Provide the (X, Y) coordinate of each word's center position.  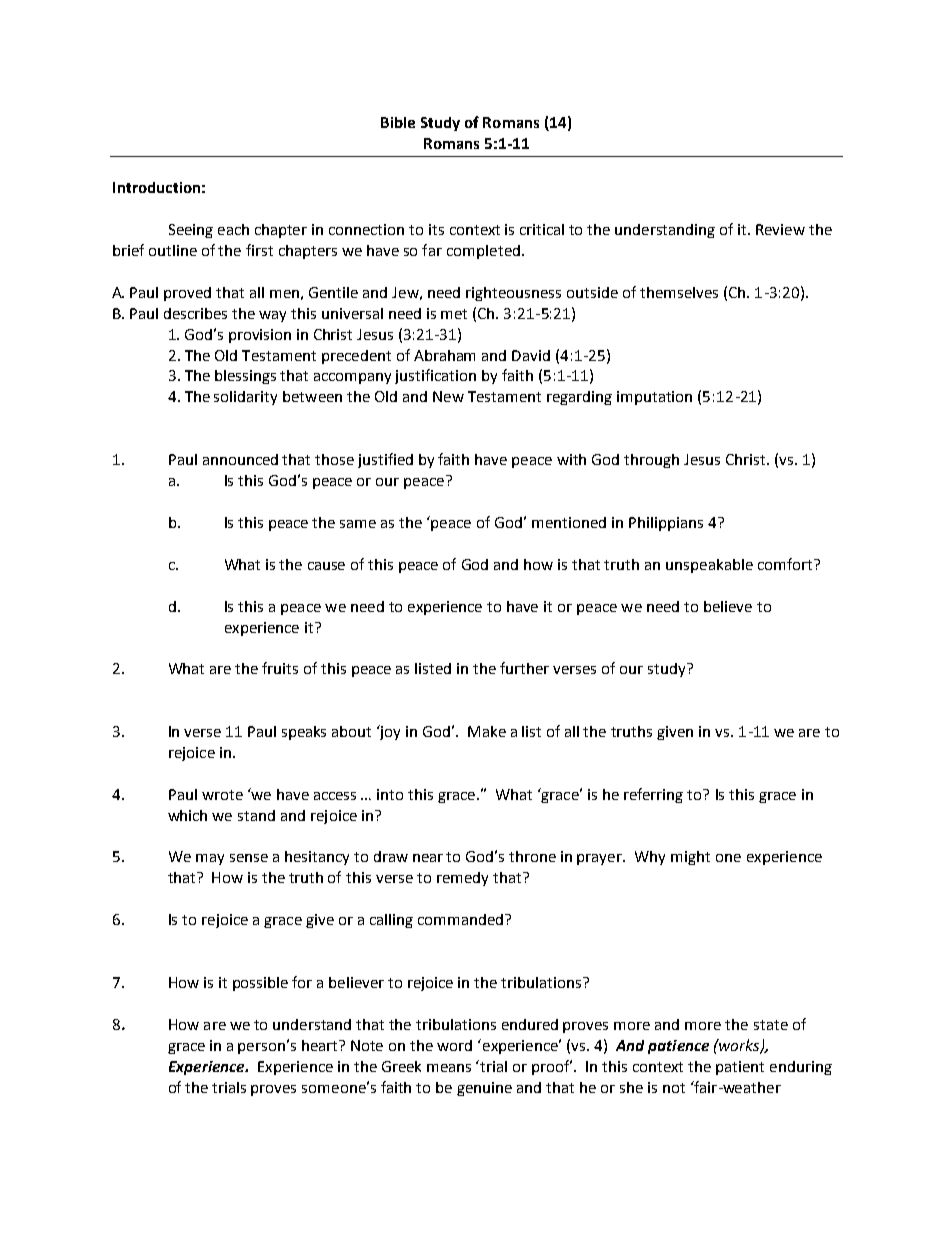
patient (740, 1068)
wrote (222, 795)
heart (321, 1045)
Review (780, 229)
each (233, 229)
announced (240, 459)
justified (385, 460)
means (449, 1068)
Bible (398, 122)
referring (653, 795)
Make (487, 731)
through (651, 461)
